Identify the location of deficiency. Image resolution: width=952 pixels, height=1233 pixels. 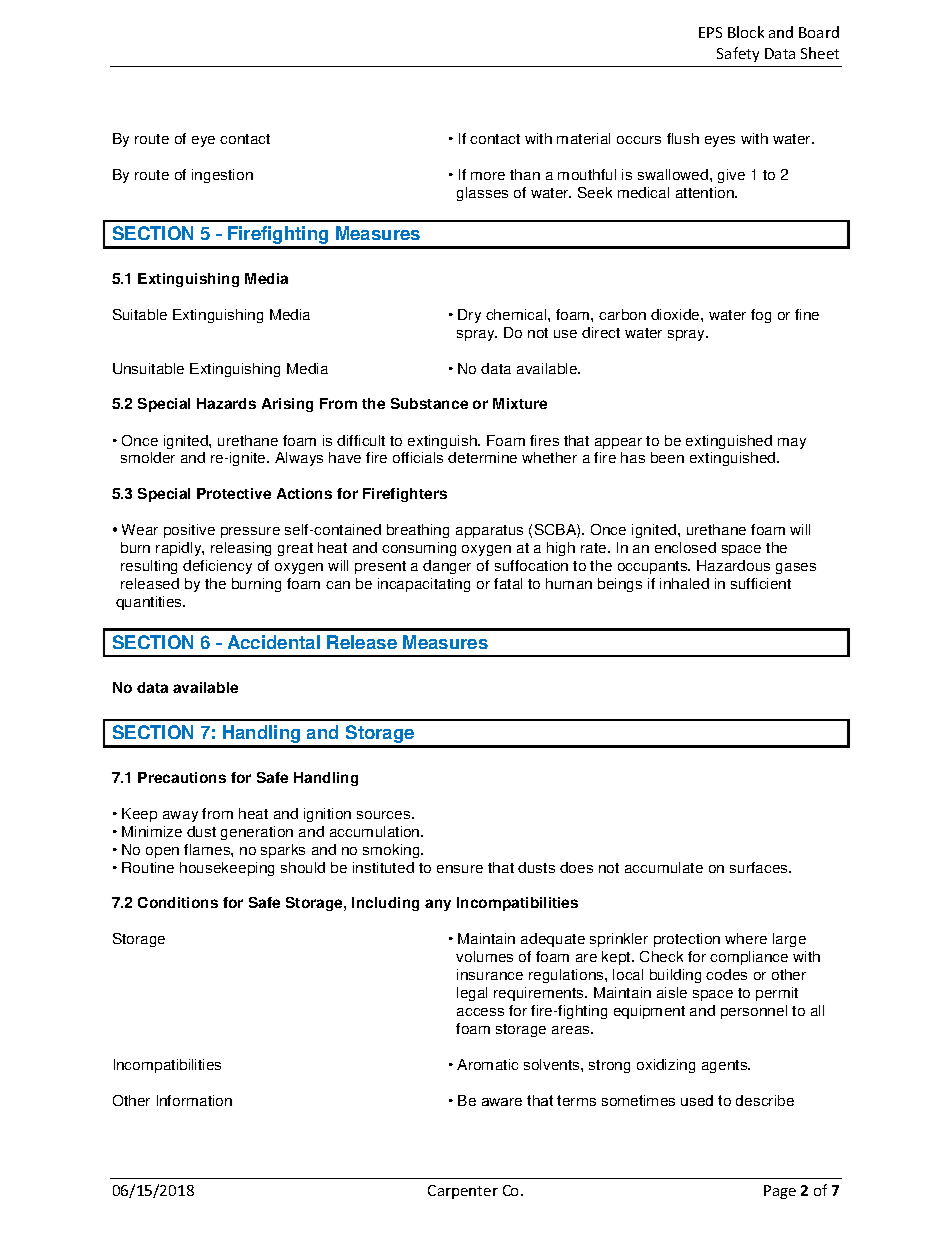
(217, 567).
